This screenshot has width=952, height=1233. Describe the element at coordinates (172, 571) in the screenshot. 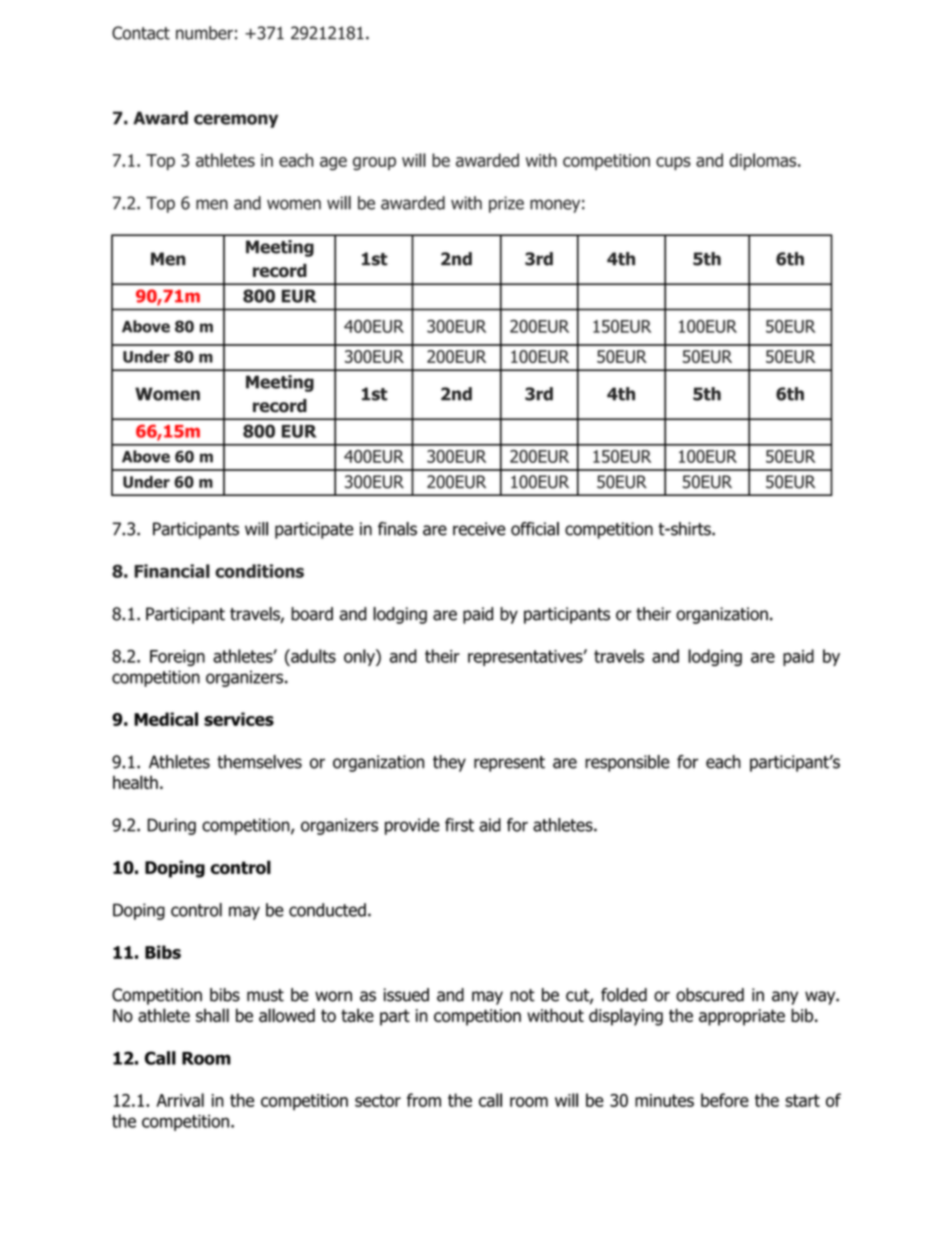

I see `Financial` at that location.
